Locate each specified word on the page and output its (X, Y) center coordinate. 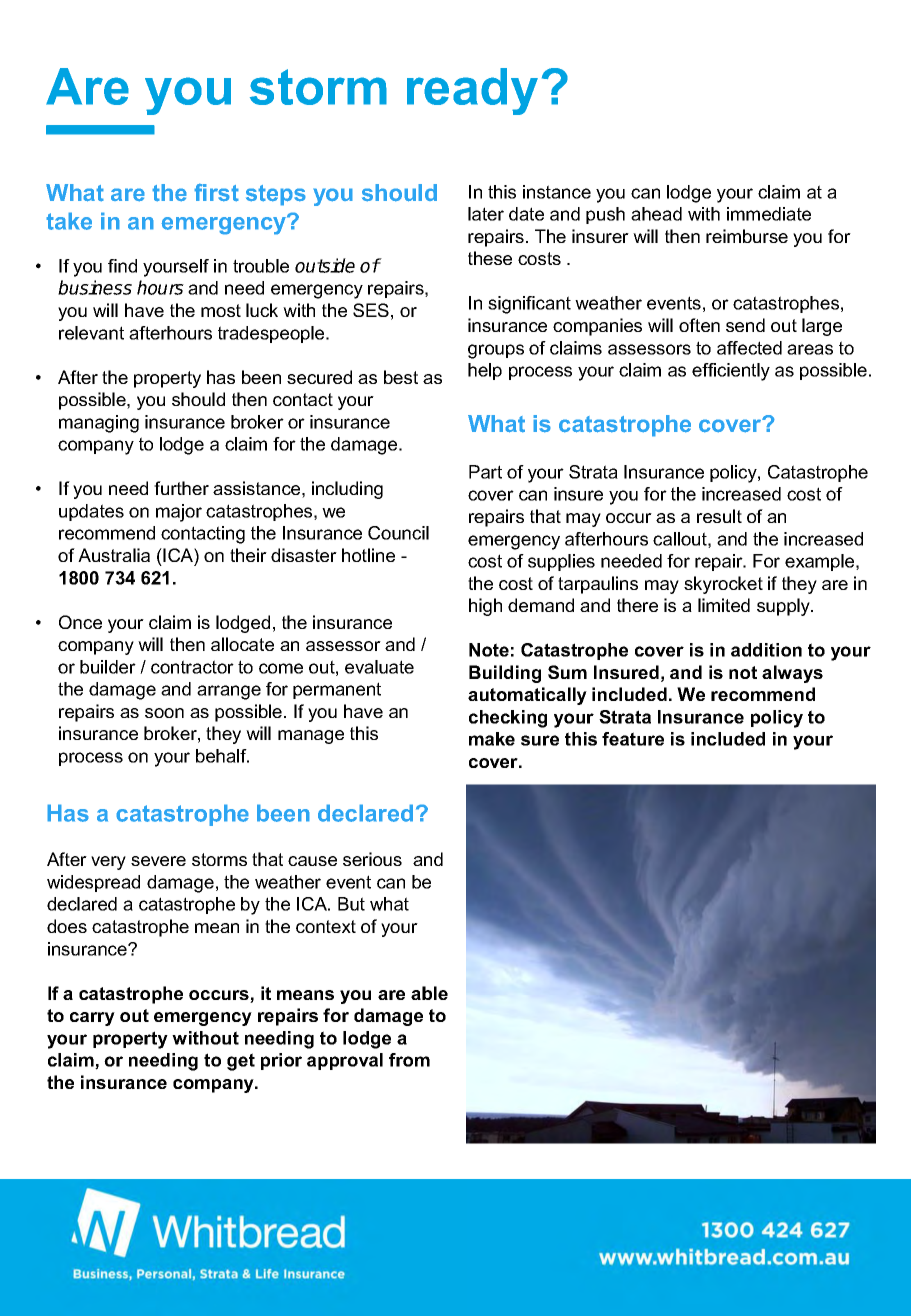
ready (472, 91)
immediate (769, 214)
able (429, 993)
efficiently (731, 372)
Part (485, 472)
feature (633, 739)
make (492, 739)
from (409, 1060)
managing (99, 424)
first (216, 192)
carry (92, 1019)
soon (164, 713)
